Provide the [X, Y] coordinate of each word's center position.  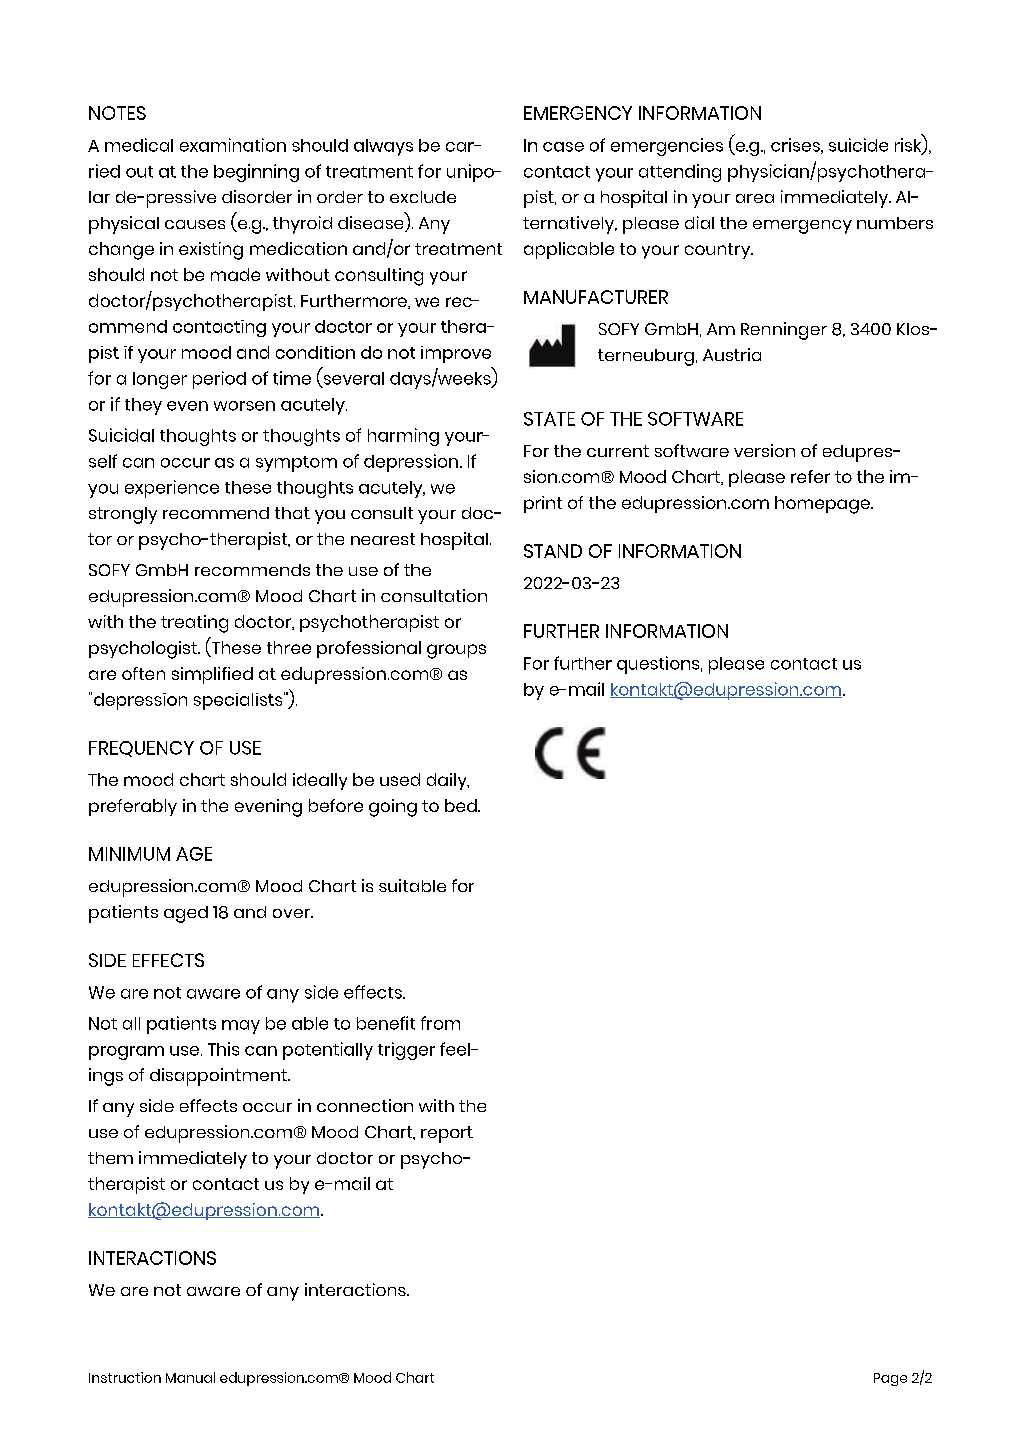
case [563, 147]
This [223, 1049]
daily [448, 781]
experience [172, 489]
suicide [858, 145]
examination [233, 145]
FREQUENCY [141, 749]
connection [365, 1105]
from [440, 1023]
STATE [549, 419]
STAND [553, 551]
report [447, 1134]
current [618, 451]
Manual [190, 1377]
